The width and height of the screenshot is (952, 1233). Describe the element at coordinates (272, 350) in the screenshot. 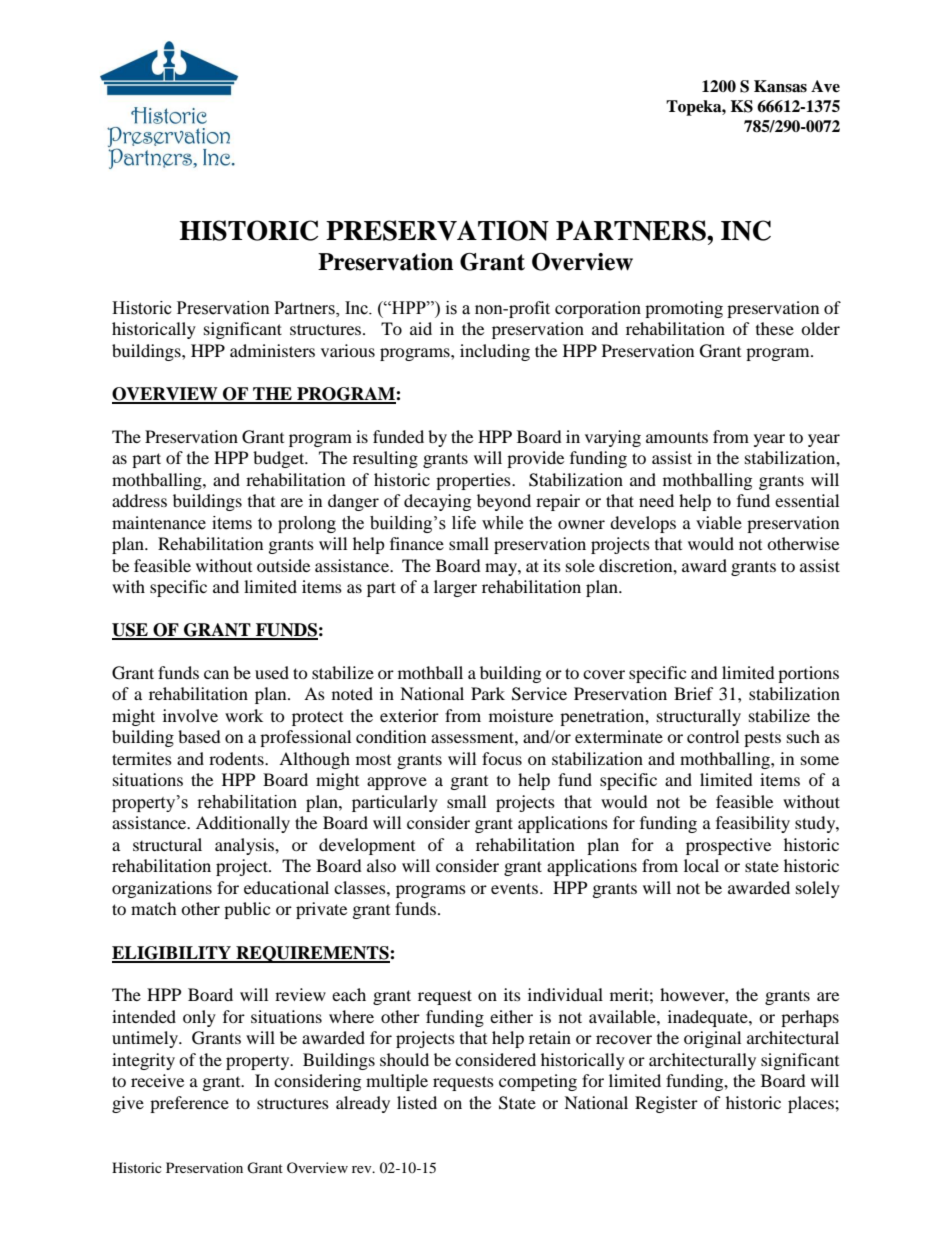

I see `administers` at that location.
